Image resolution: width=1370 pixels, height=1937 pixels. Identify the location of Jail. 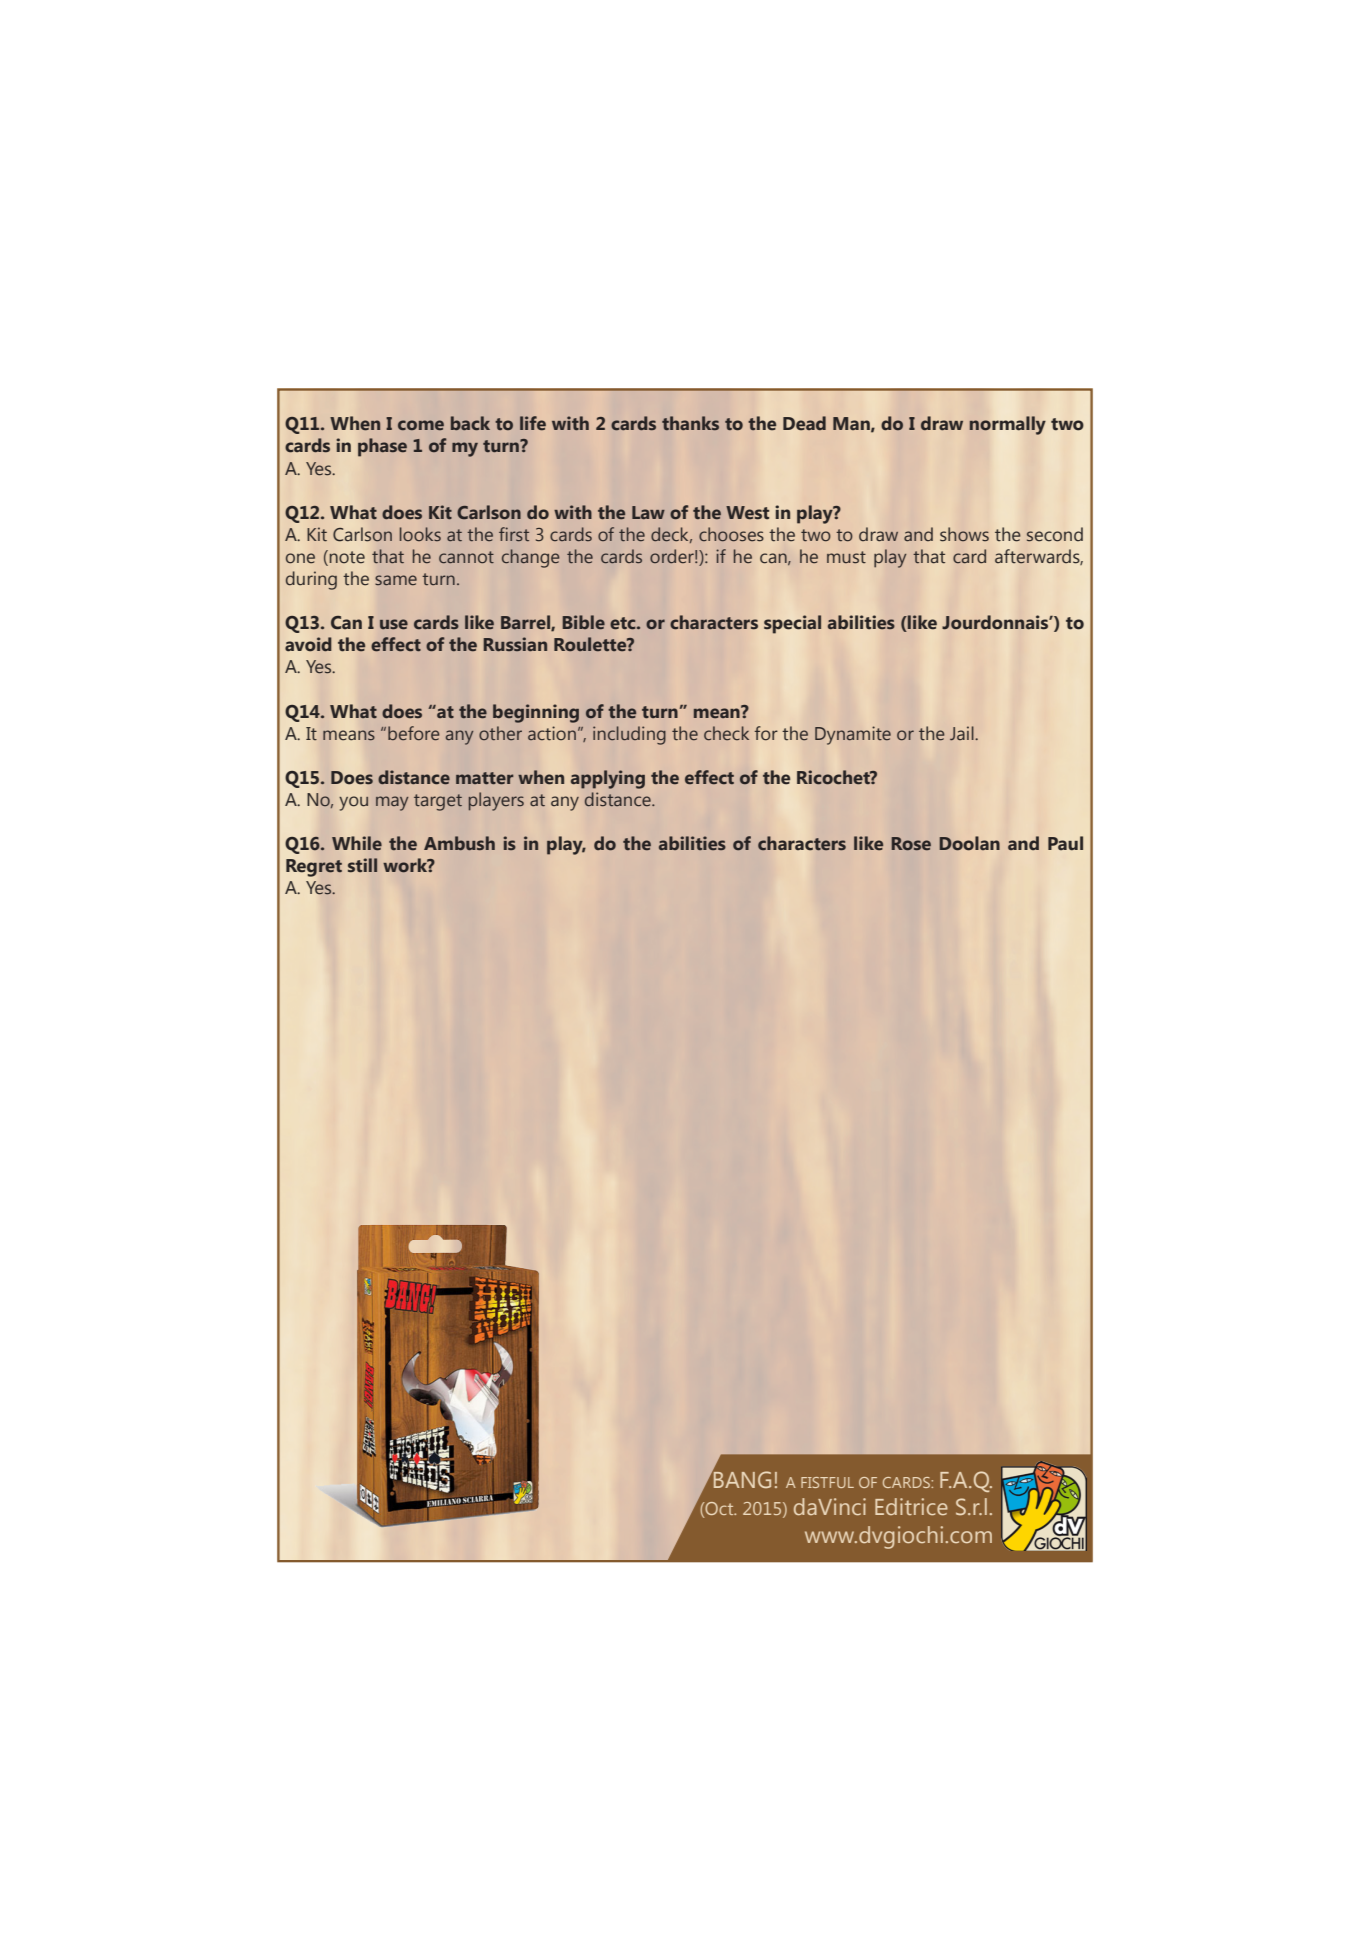
(963, 733).
